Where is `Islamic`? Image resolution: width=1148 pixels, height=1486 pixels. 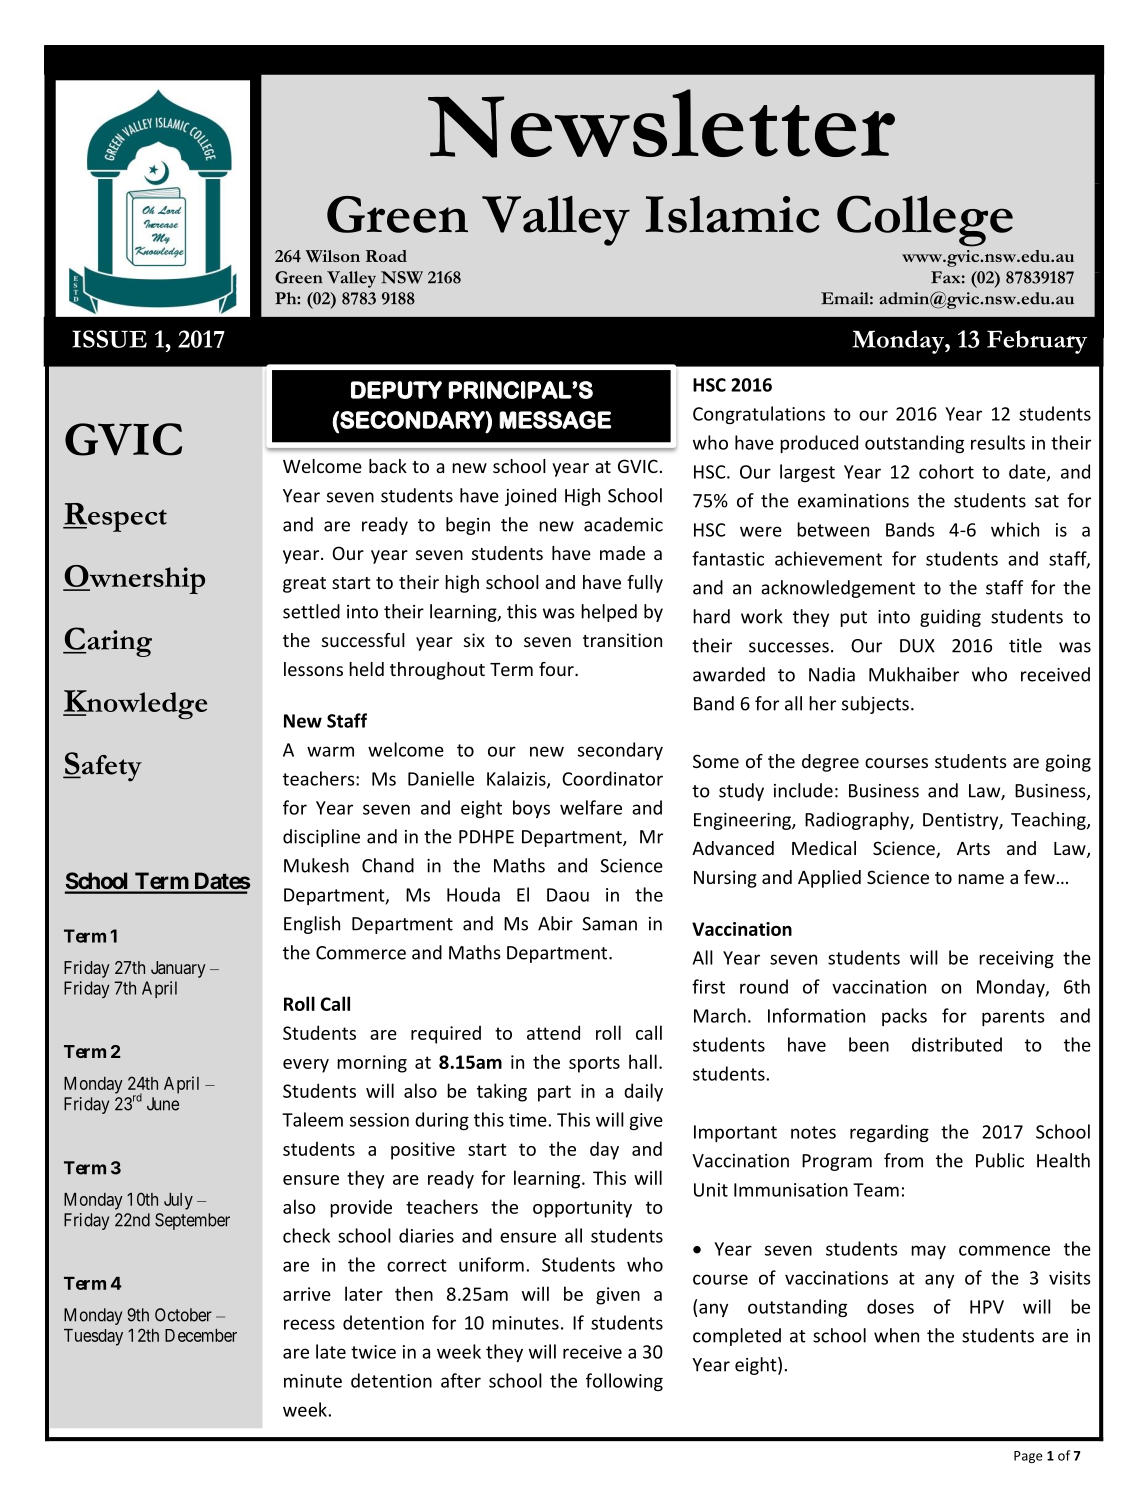
Islamic is located at coordinates (732, 214).
